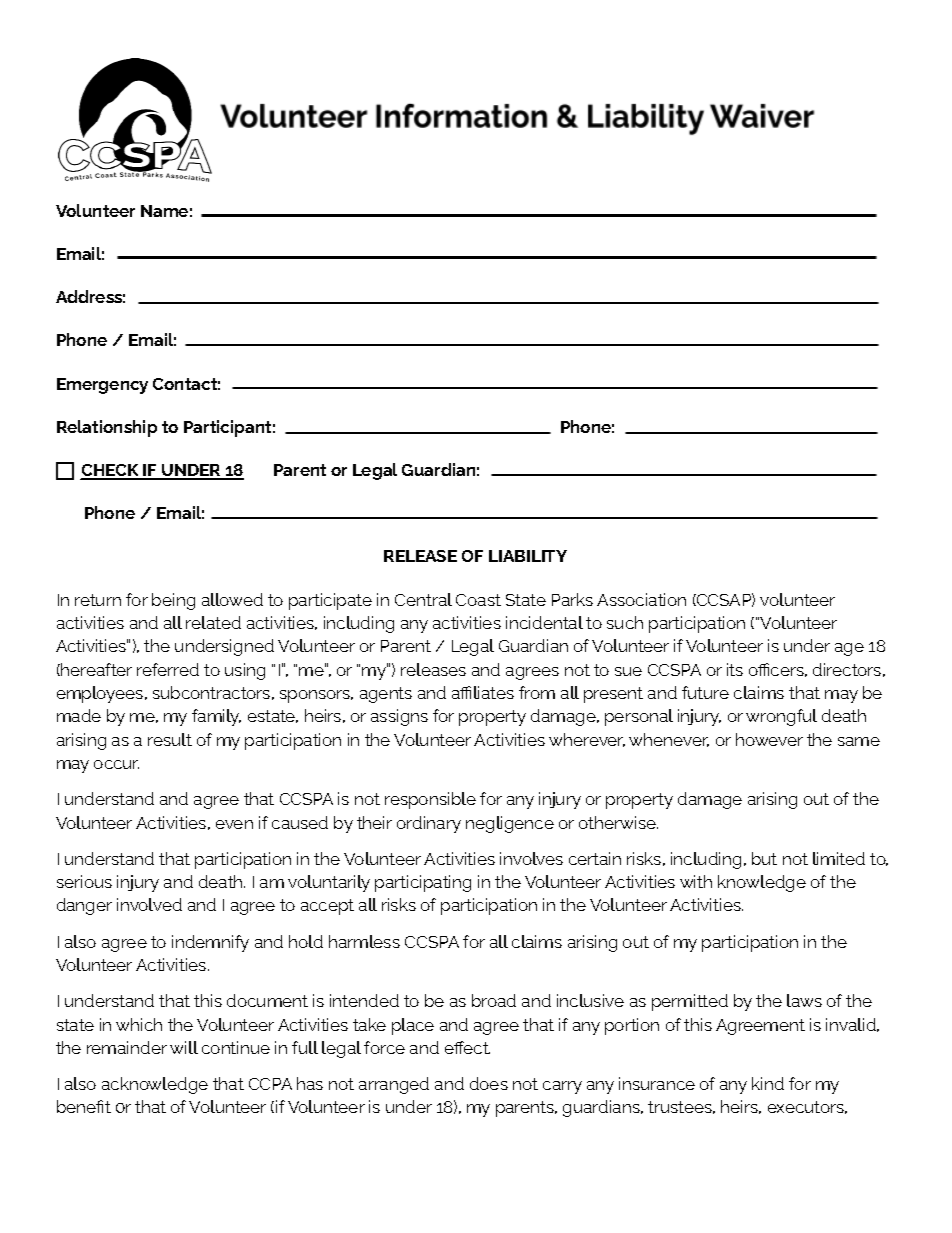 Image resolution: width=952 pixels, height=1233 pixels. Describe the element at coordinates (641, 599) in the page. I see `Association` at that location.
